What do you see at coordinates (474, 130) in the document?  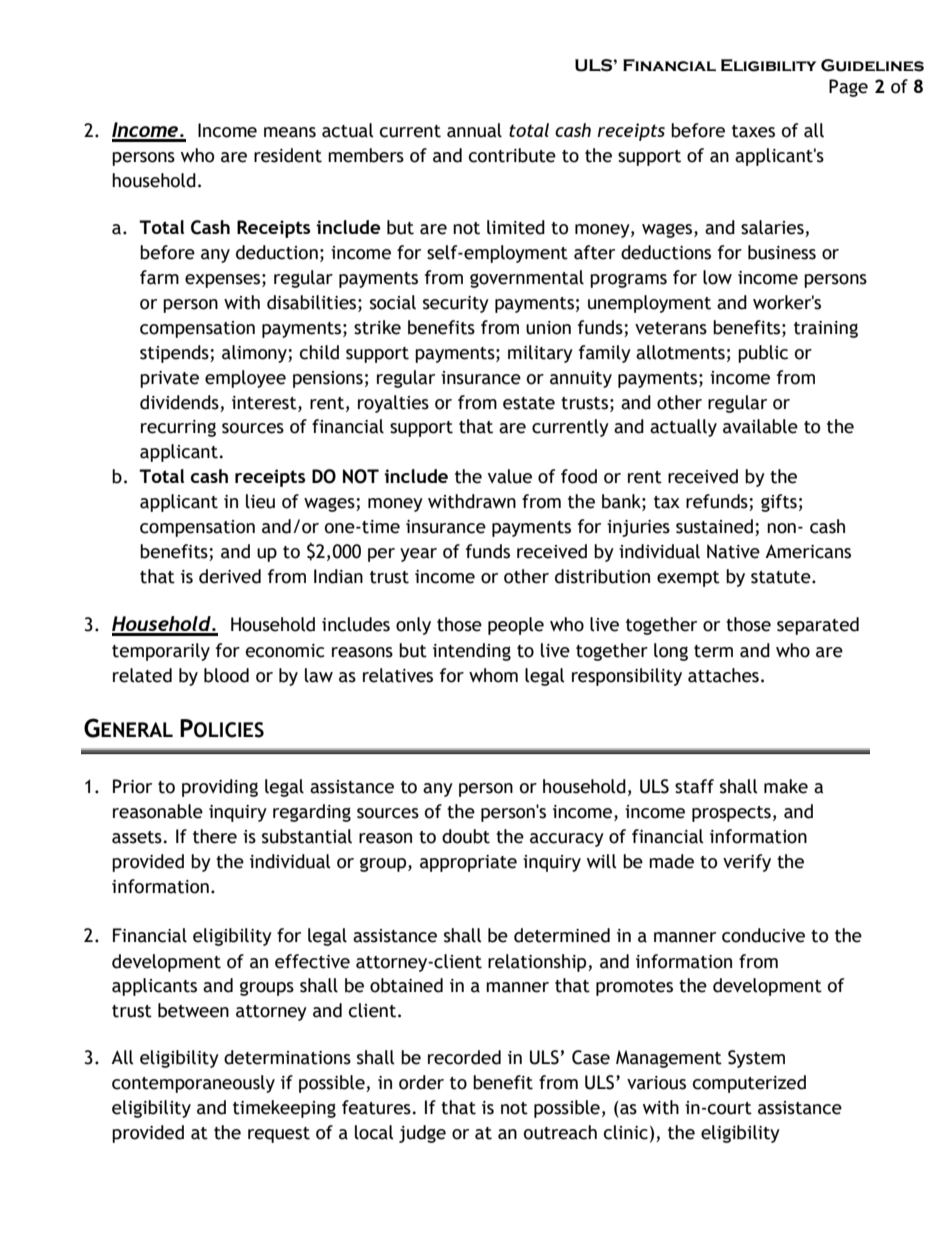 I see `annual` at bounding box center [474, 130].
